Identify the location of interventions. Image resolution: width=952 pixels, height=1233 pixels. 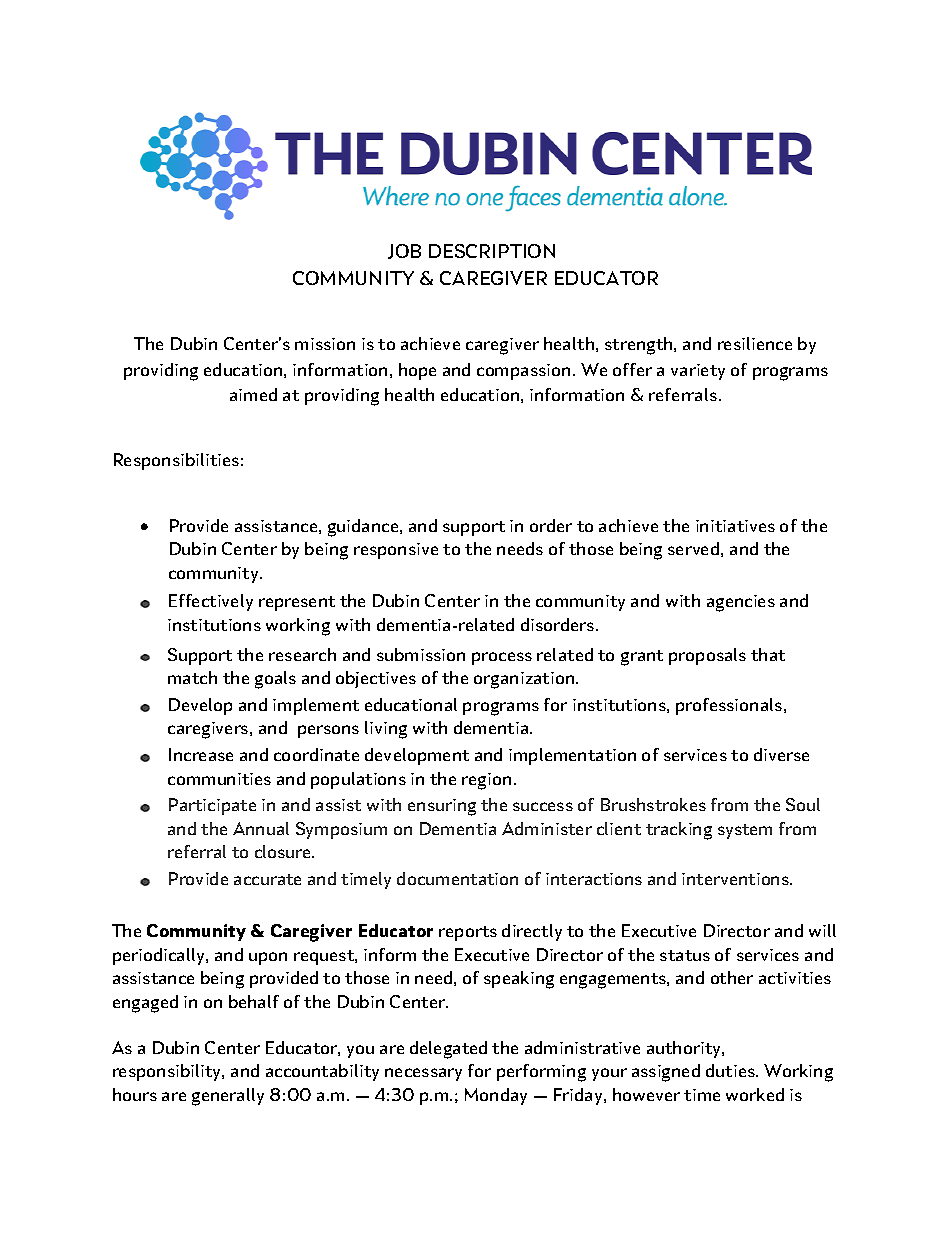
(736, 879).
